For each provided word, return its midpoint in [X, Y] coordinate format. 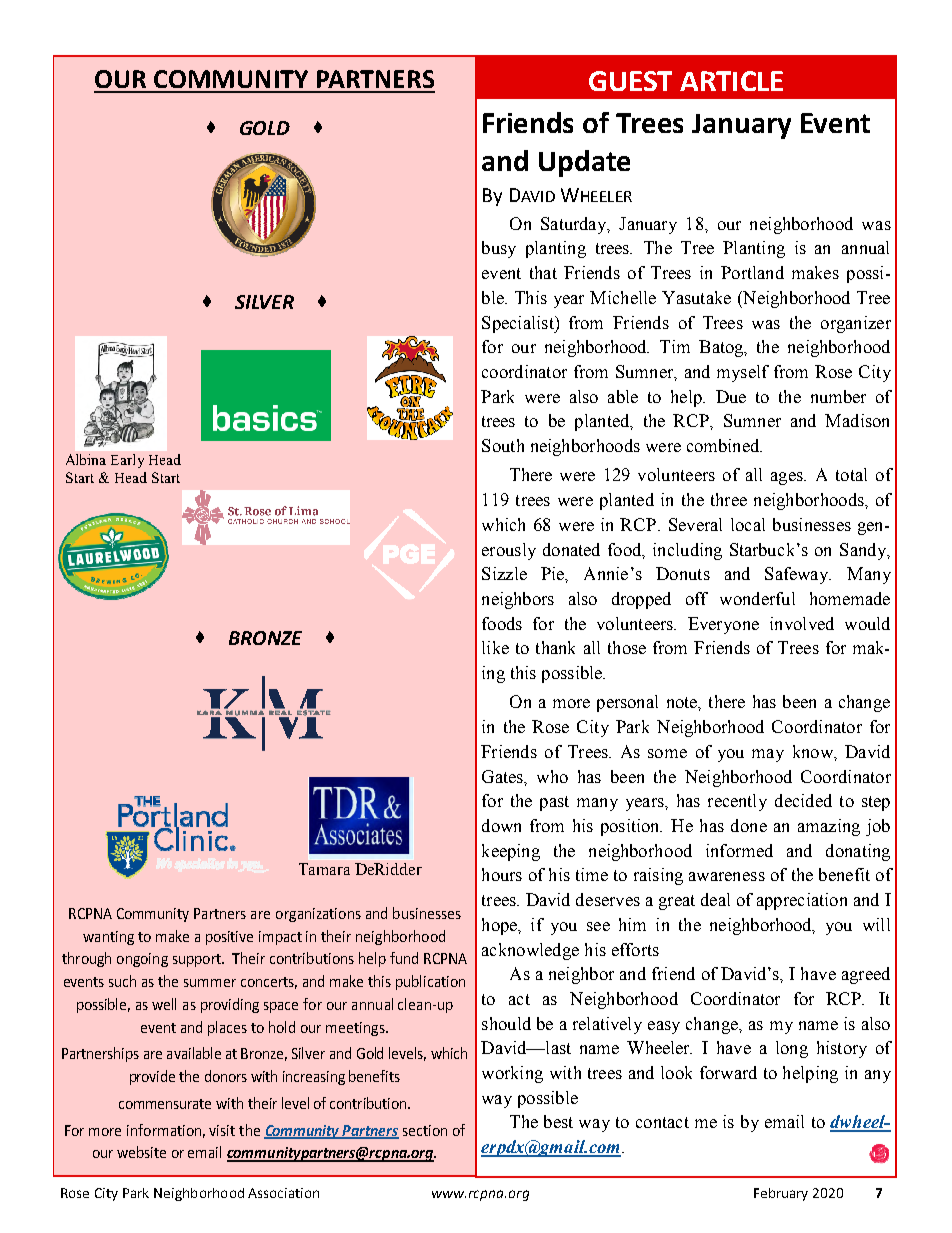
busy [499, 249]
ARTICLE [731, 81]
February [781, 1194]
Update [584, 163]
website [141, 1152]
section [425, 1130]
